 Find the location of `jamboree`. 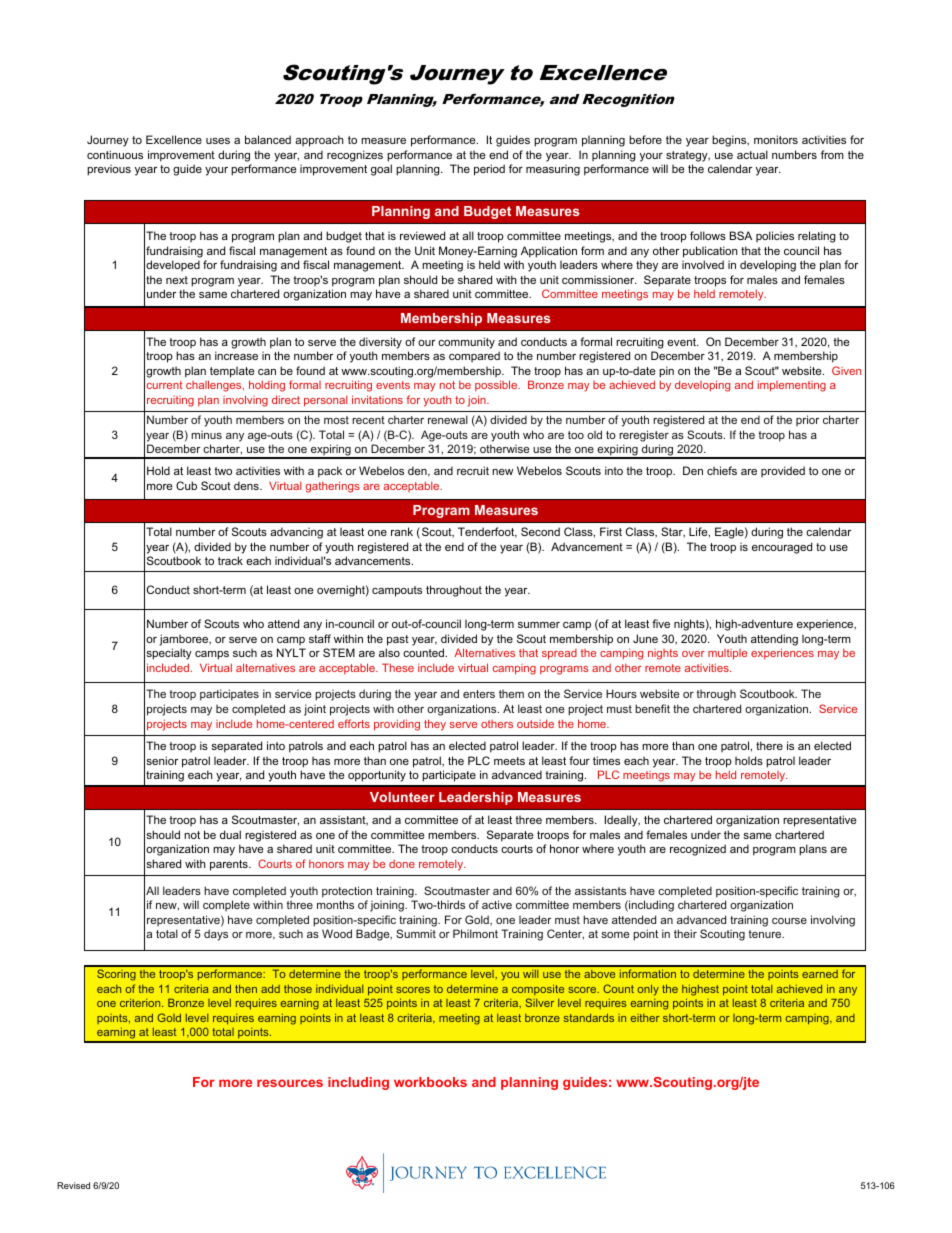

jamboree is located at coordinates (185, 640).
